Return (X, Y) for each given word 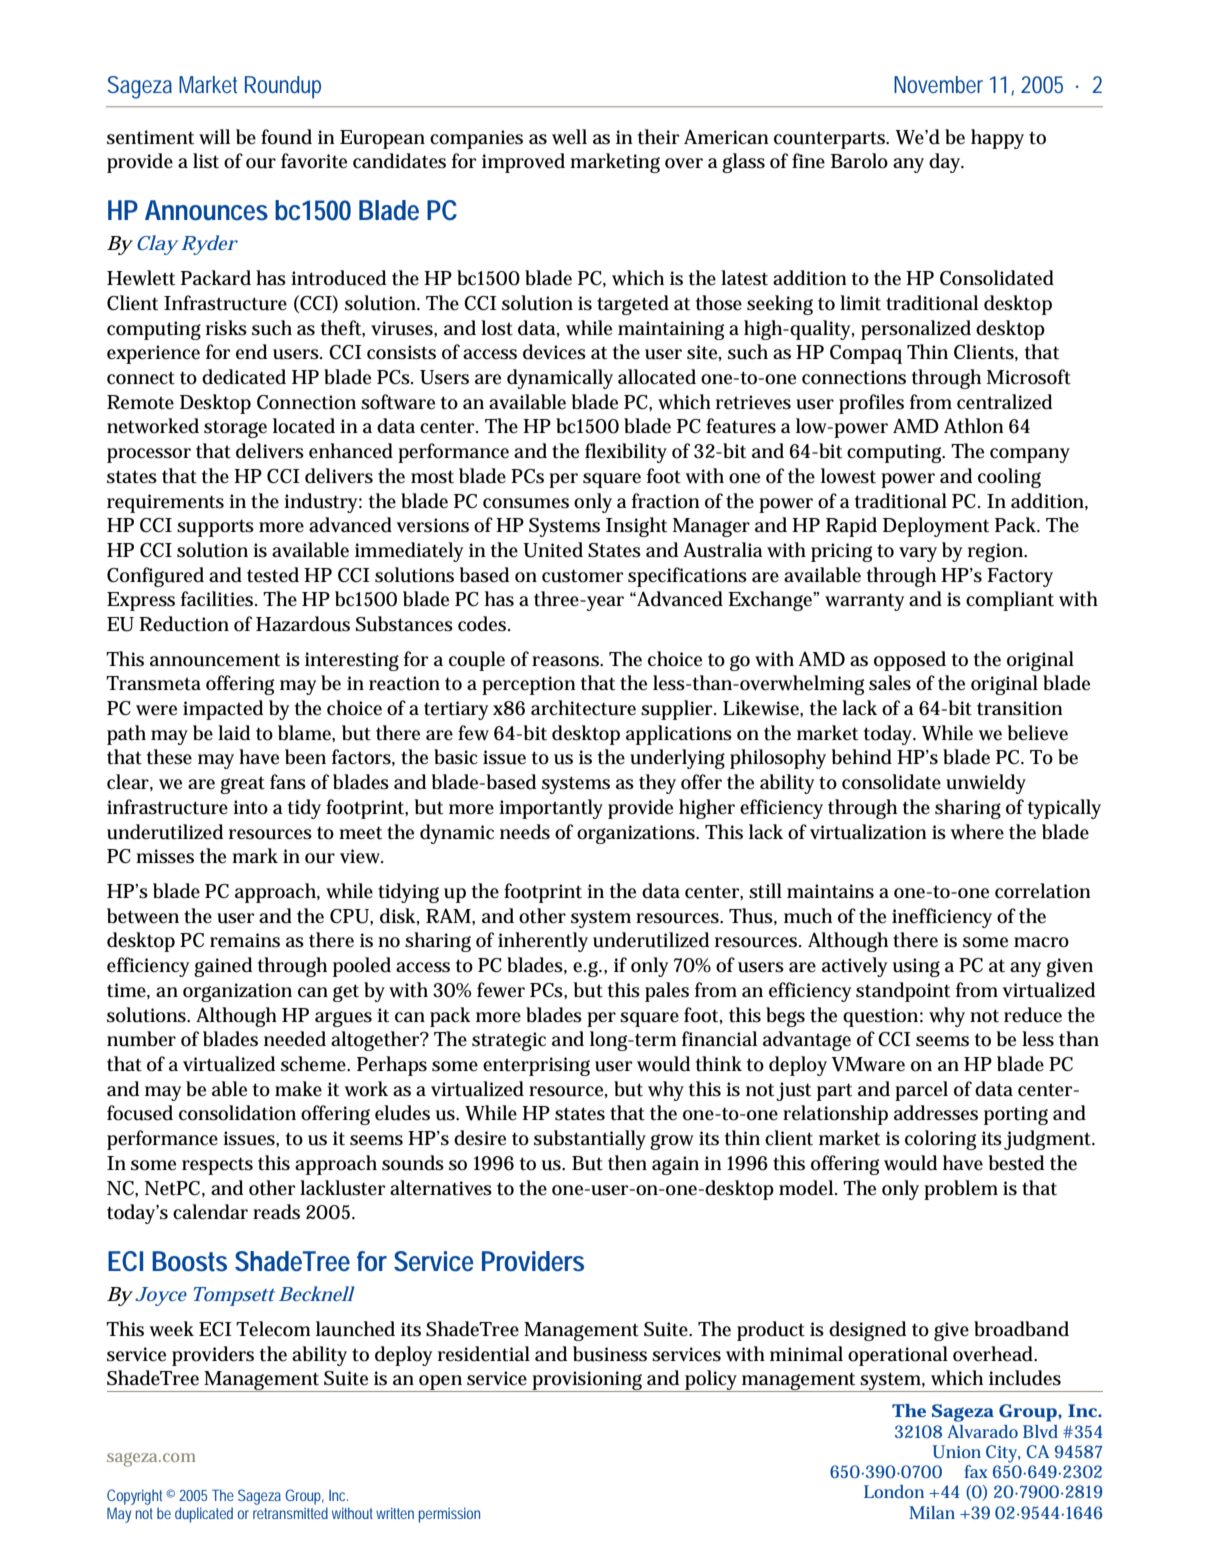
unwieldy (986, 784)
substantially (590, 1140)
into (250, 807)
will (214, 137)
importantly (551, 809)
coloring (940, 1140)
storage (235, 429)
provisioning (588, 1381)
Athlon (974, 426)
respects (217, 1166)
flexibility (626, 453)
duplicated (204, 1515)
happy (997, 139)
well (569, 137)
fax (976, 1471)
